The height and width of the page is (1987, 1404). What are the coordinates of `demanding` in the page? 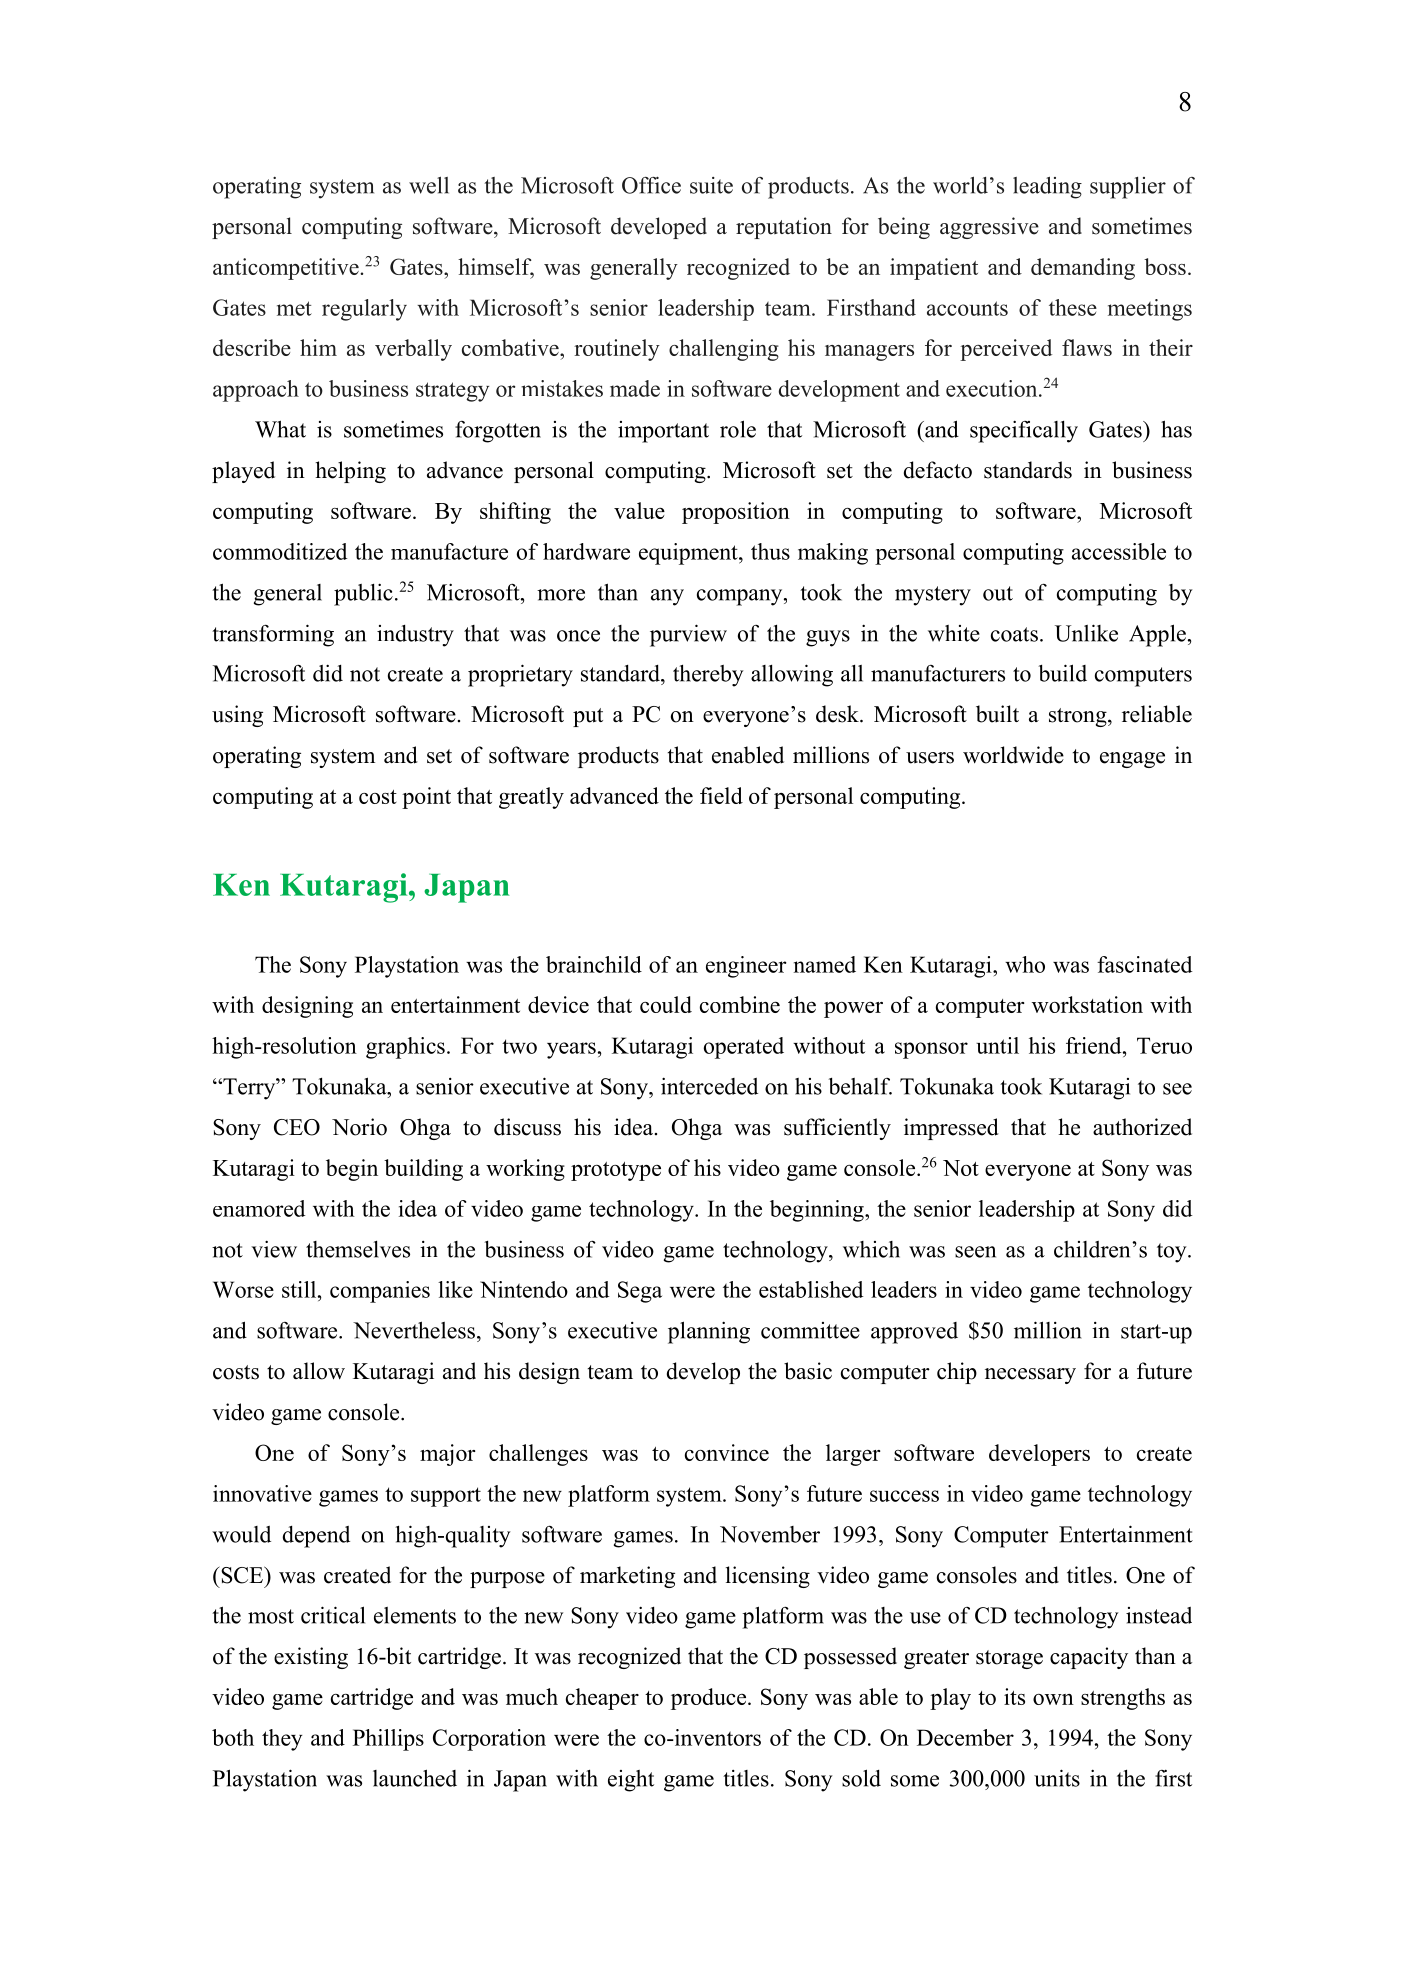 It's located at (1083, 269).
